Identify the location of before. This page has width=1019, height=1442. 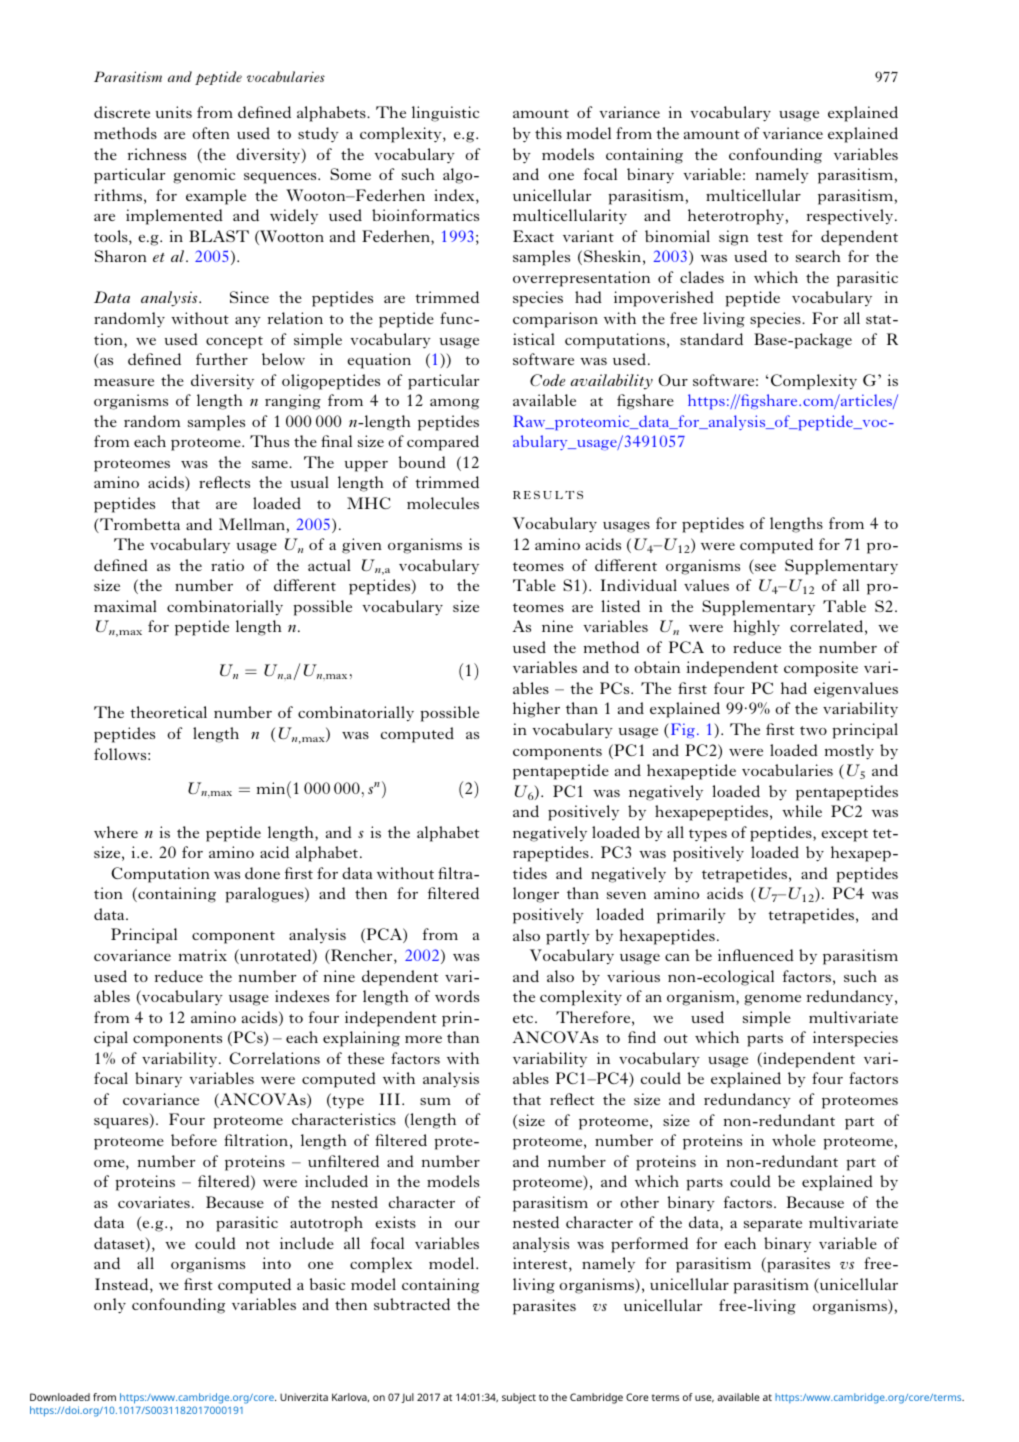
(194, 1140).
